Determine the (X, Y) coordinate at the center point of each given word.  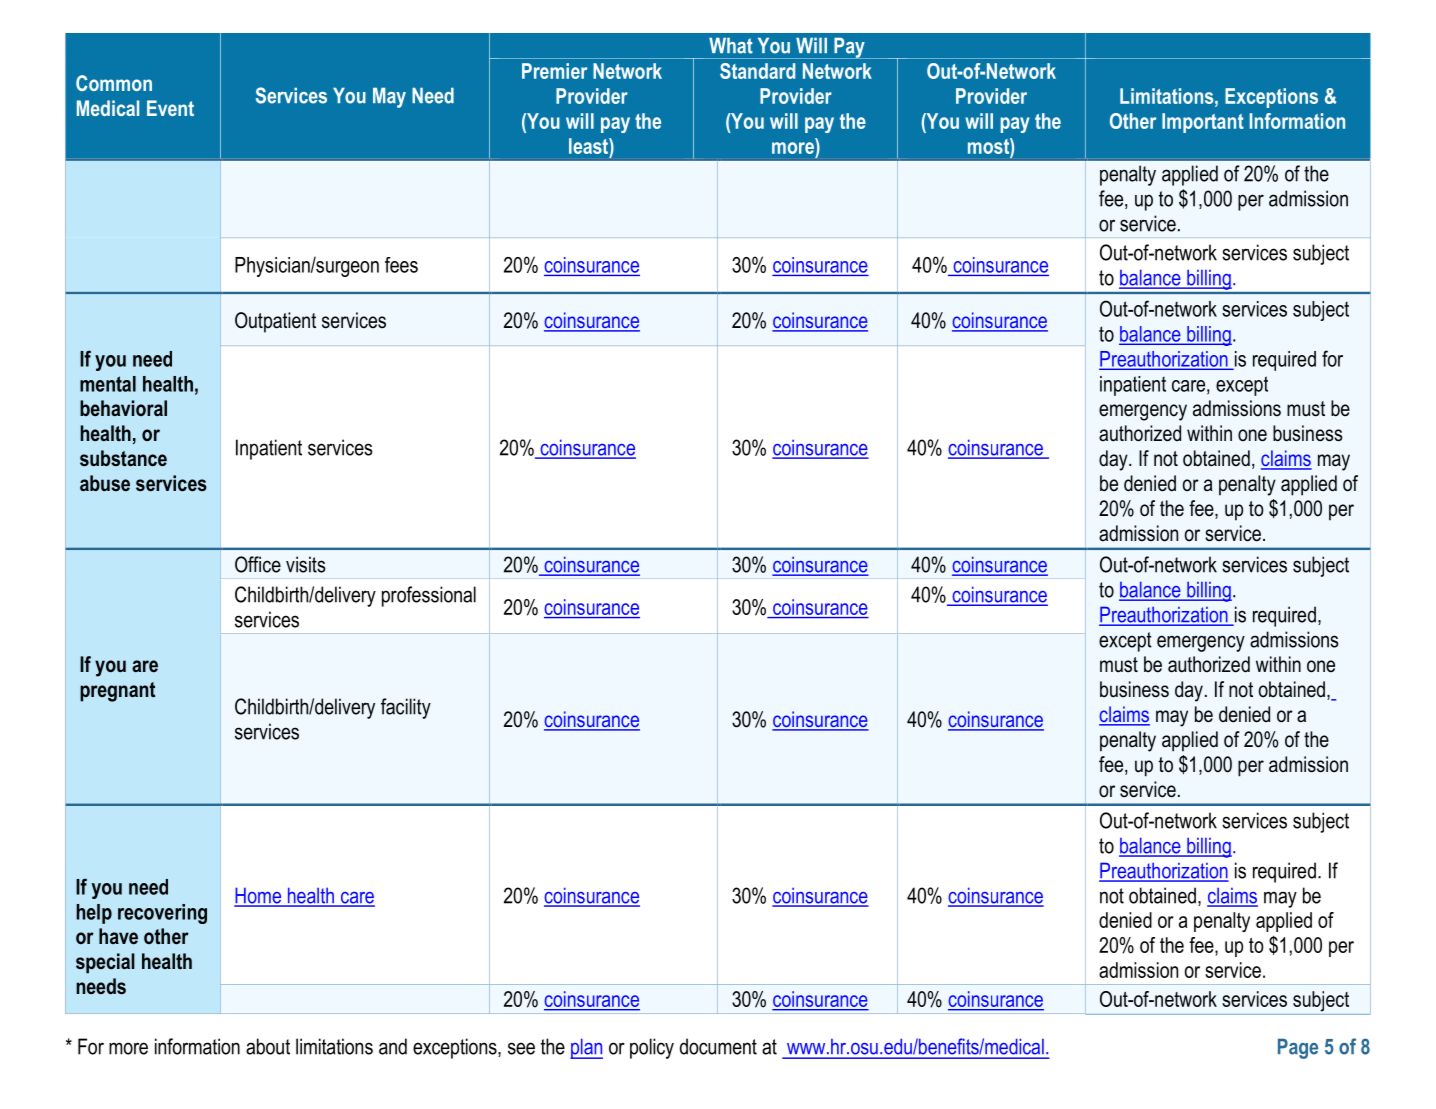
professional (429, 596)
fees (401, 265)
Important (1203, 123)
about (268, 1046)
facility (406, 708)
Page (1298, 1048)
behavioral (123, 408)
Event (170, 108)
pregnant (117, 692)
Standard (757, 71)
